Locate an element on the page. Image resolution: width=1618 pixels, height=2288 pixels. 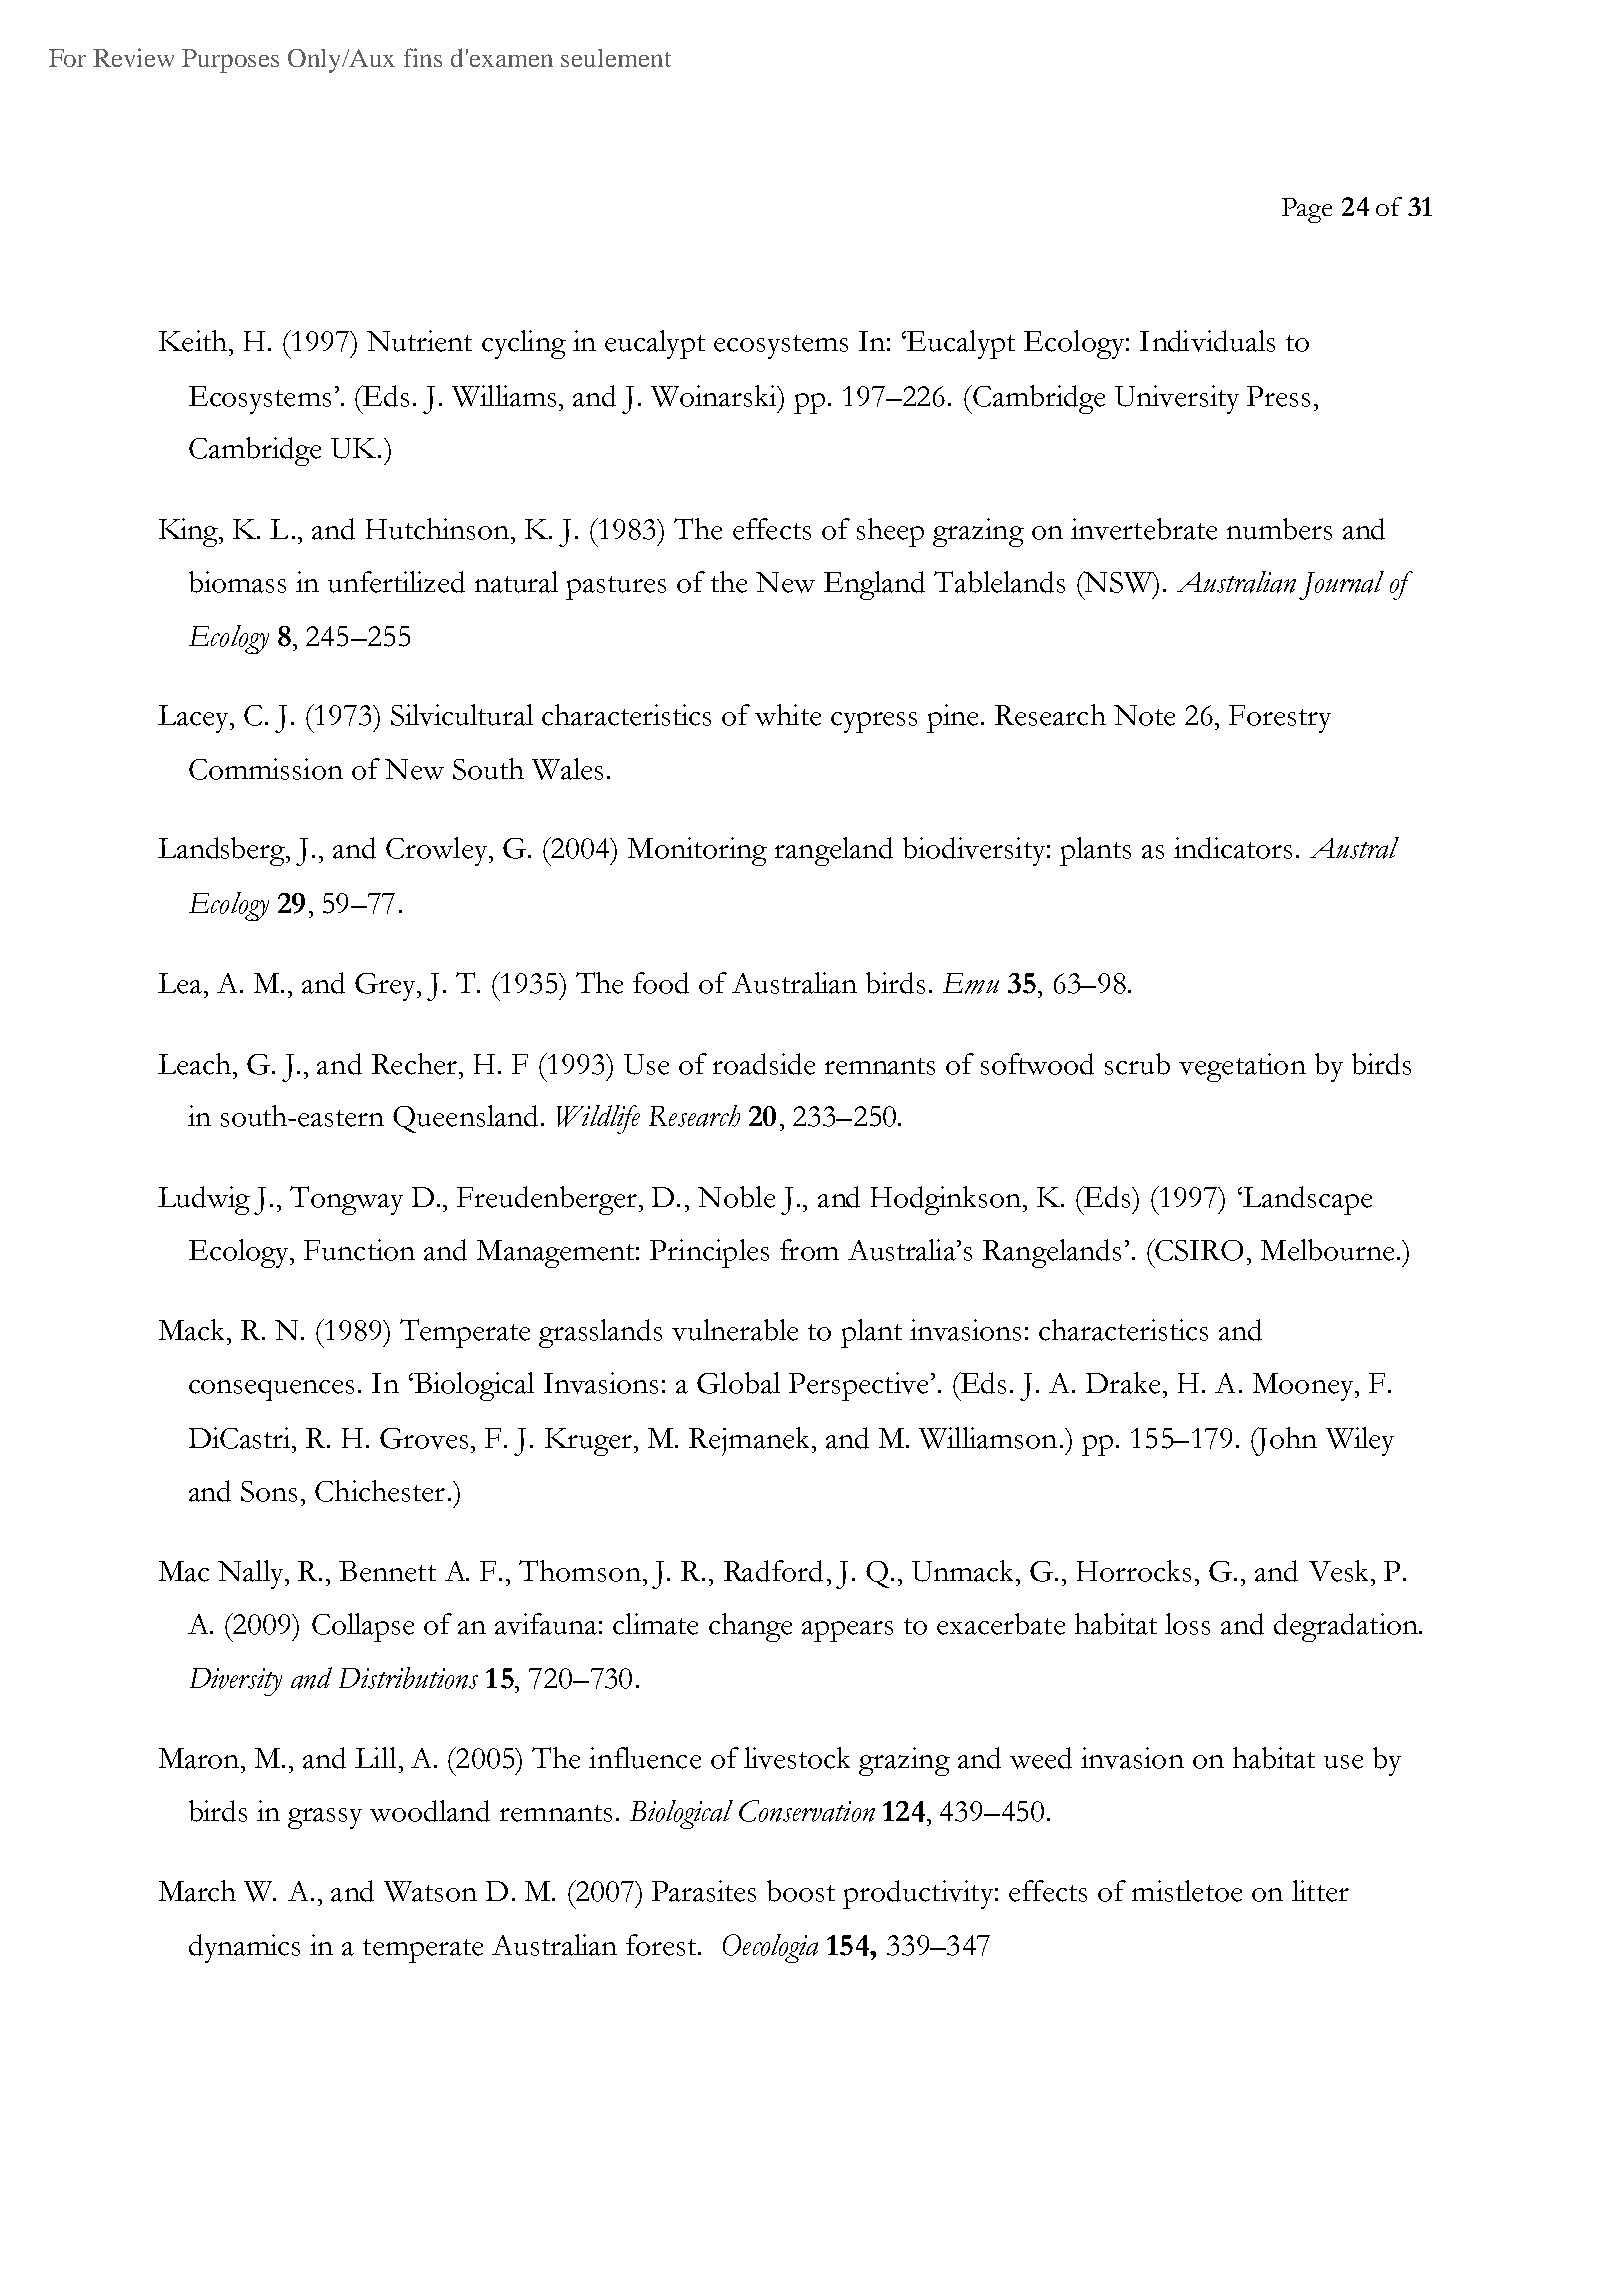
dynamics is located at coordinates (244, 1948).
